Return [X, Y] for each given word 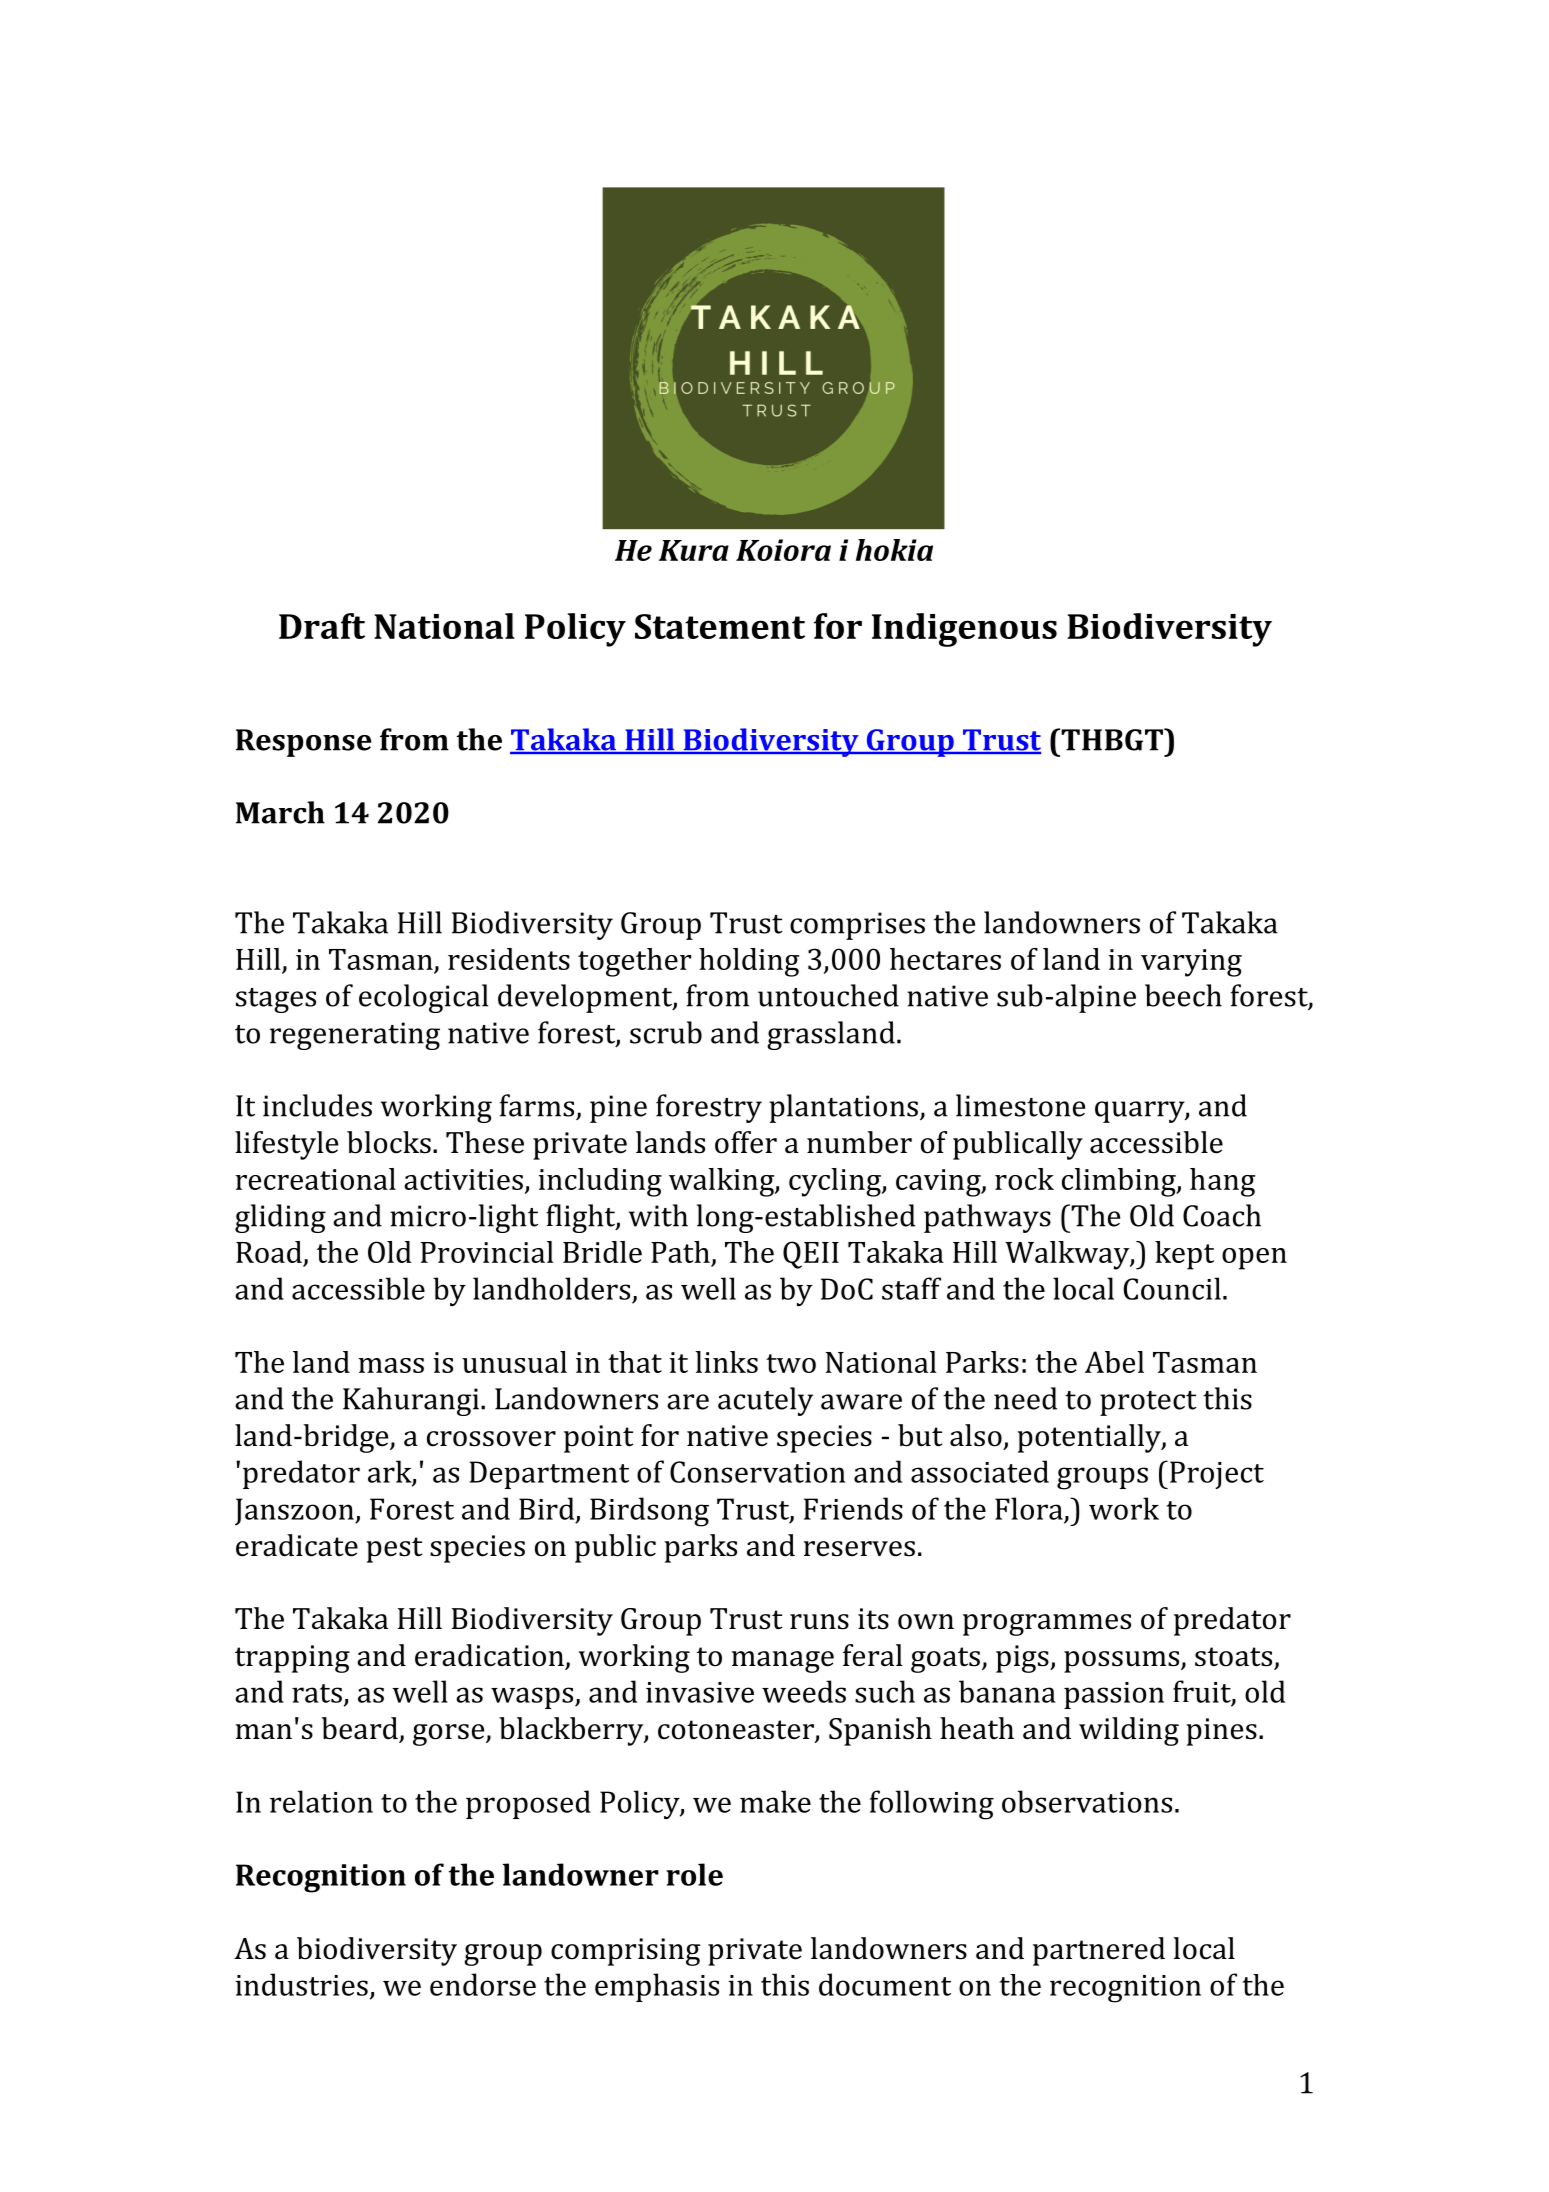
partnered [1099, 1951]
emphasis [657, 1987]
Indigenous [964, 630]
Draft [322, 626]
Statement [720, 626]
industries [302, 1984]
